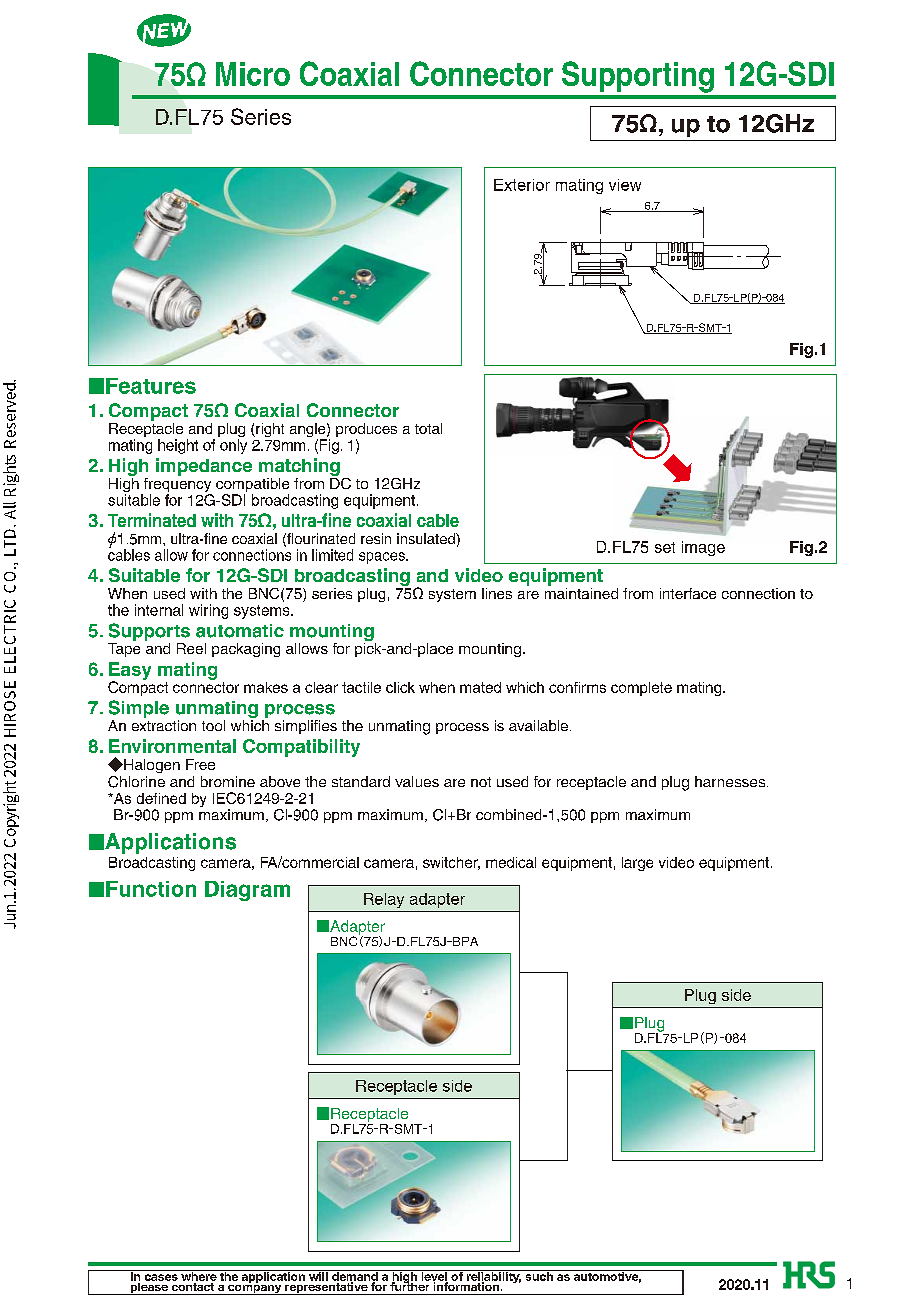 The image size is (924, 1308). Describe the element at coordinates (151, 889) in the image. I see `Function` at that location.
